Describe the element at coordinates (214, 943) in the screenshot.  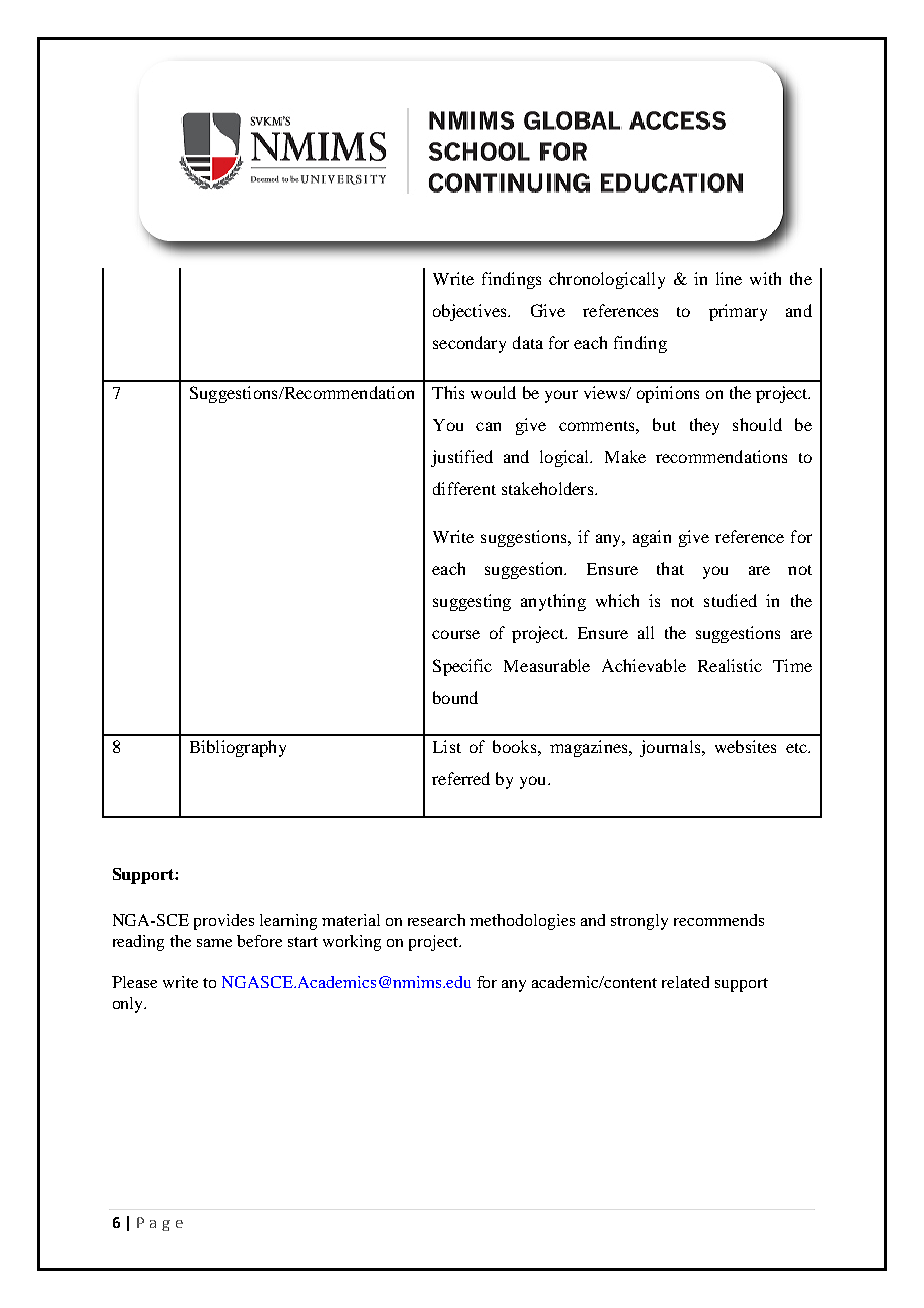
I see `same` at that location.
